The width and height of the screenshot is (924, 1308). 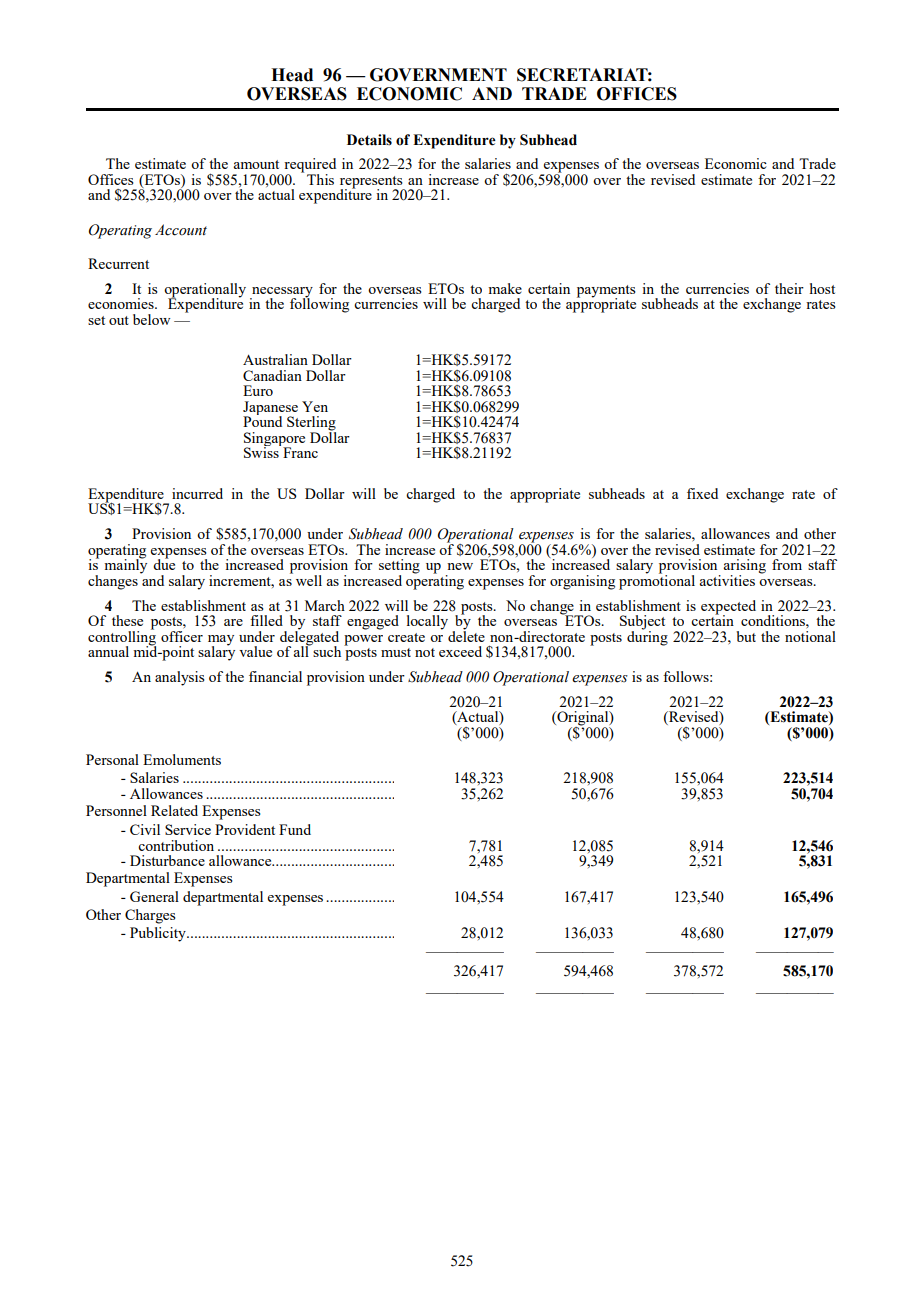 I want to click on notional, so click(x=810, y=636).
